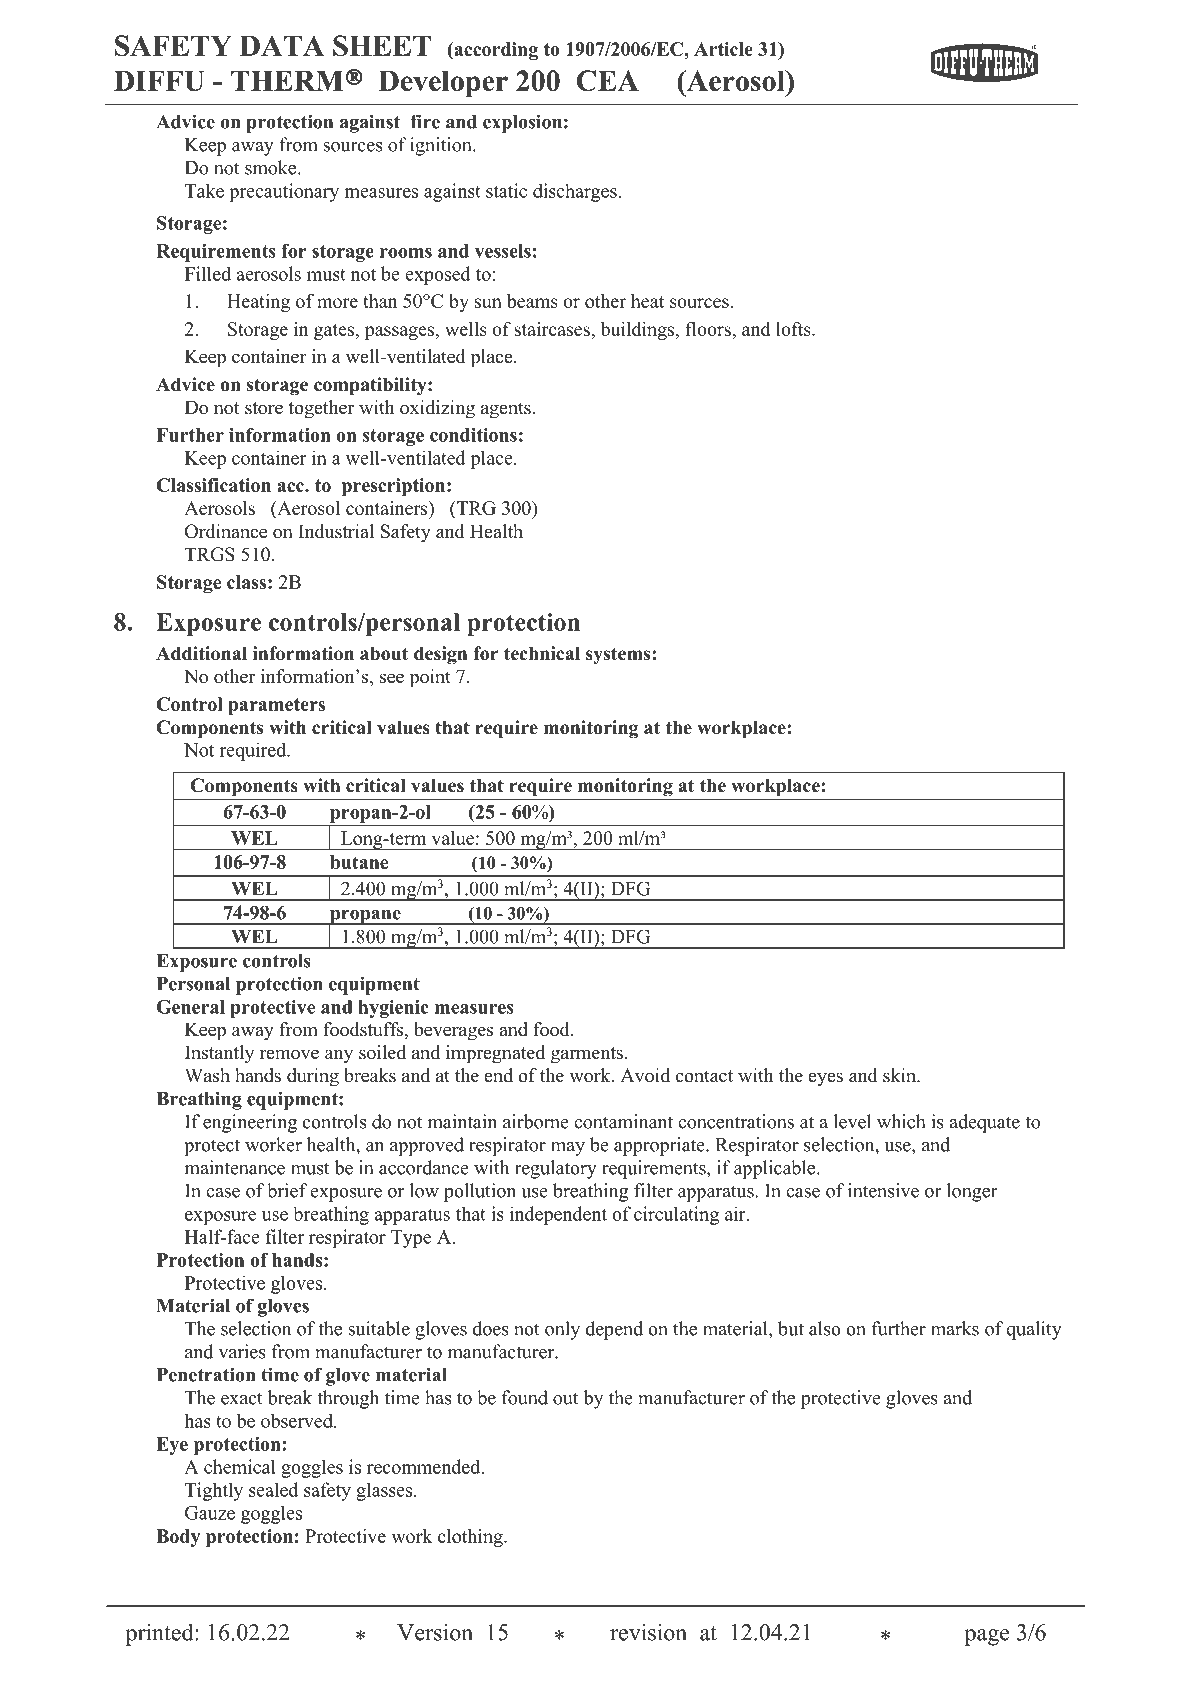 The width and height of the page is (1191, 1685). What do you see at coordinates (900, 1075) in the page?
I see `skin` at bounding box center [900, 1075].
